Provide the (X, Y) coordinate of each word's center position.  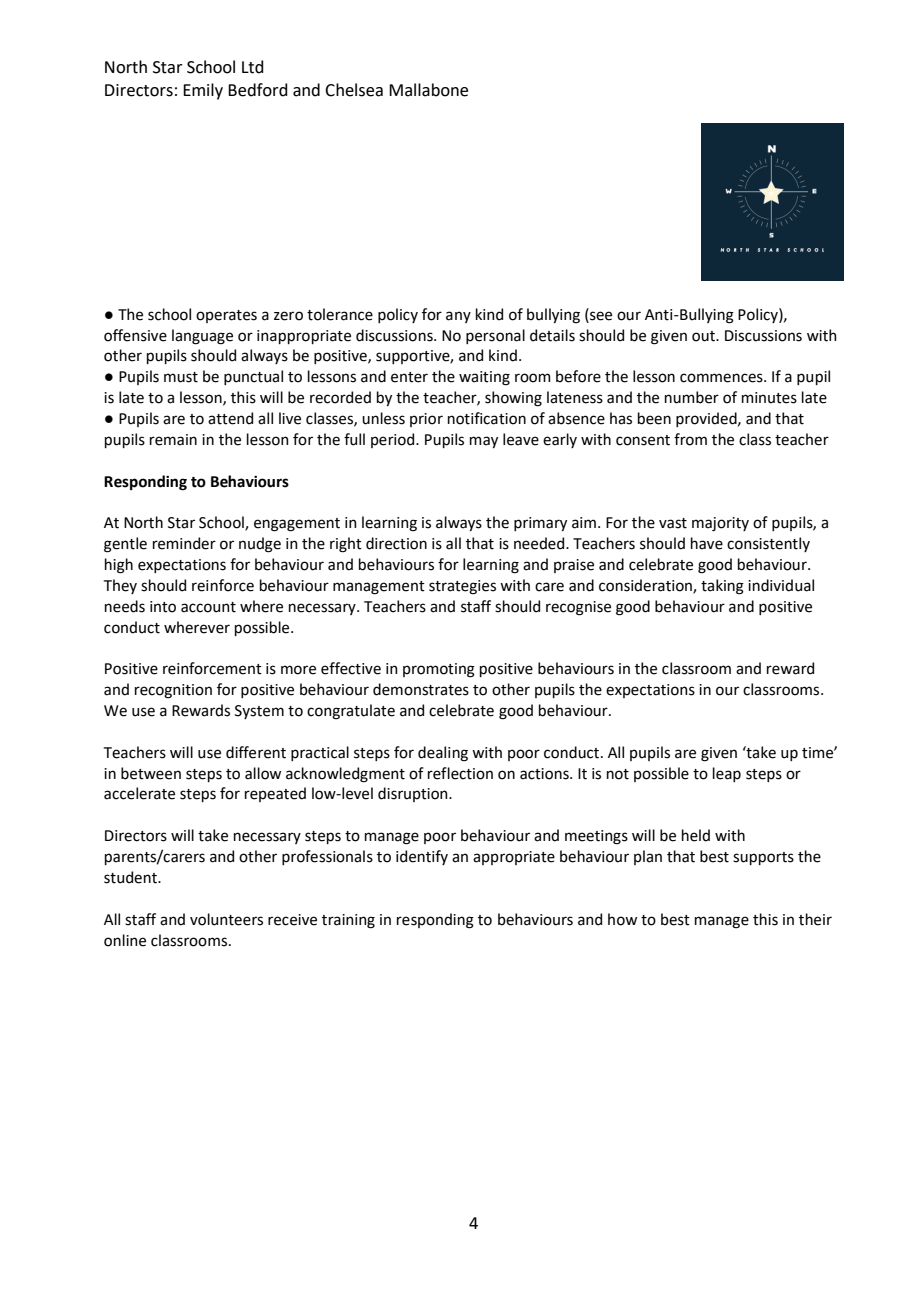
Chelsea (354, 90)
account (208, 607)
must (181, 377)
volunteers (226, 919)
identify (422, 857)
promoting (439, 670)
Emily (203, 91)
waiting (484, 378)
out (705, 336)
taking (722, 587)
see (600, 315)
